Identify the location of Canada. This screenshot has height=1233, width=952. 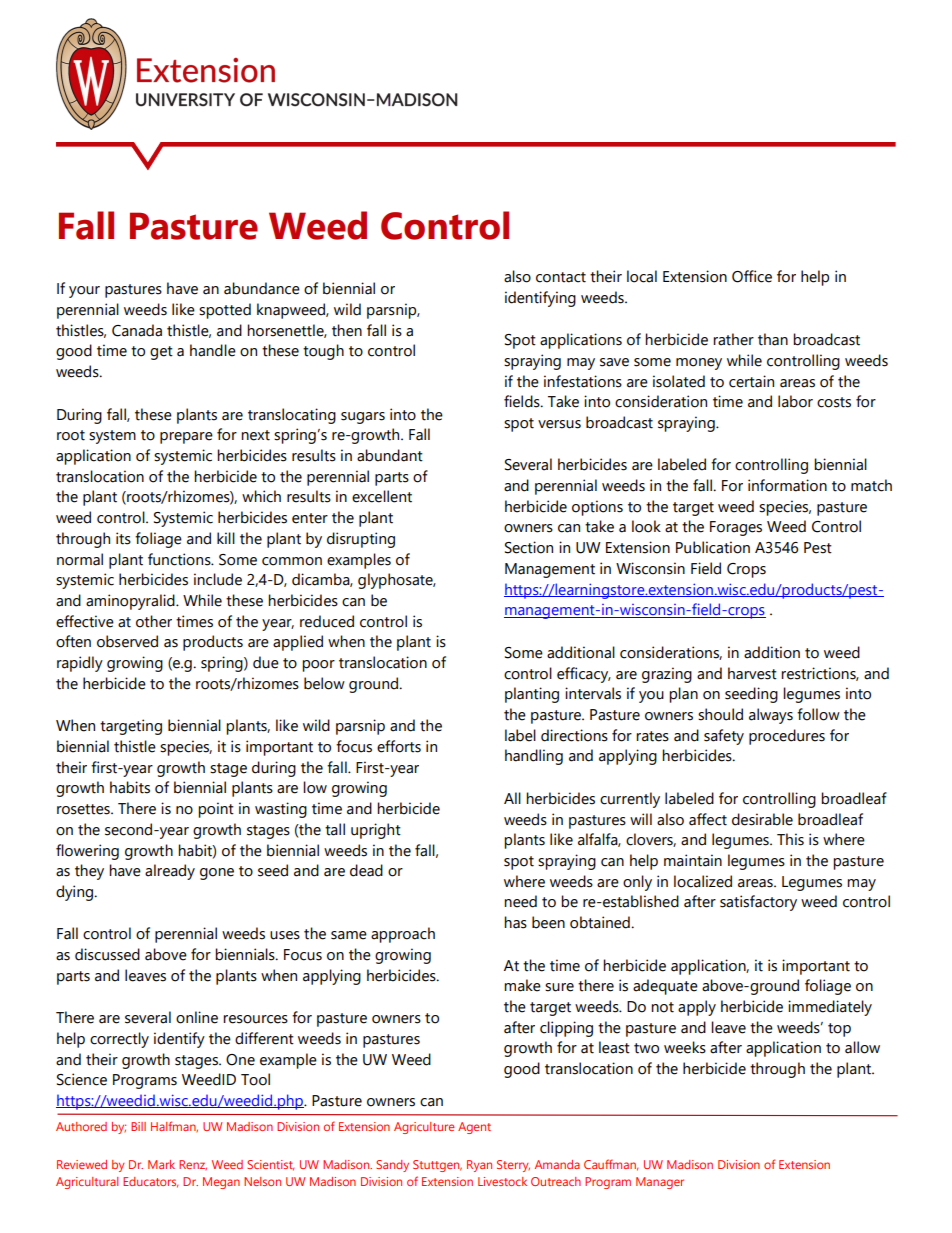
(137, 330).
